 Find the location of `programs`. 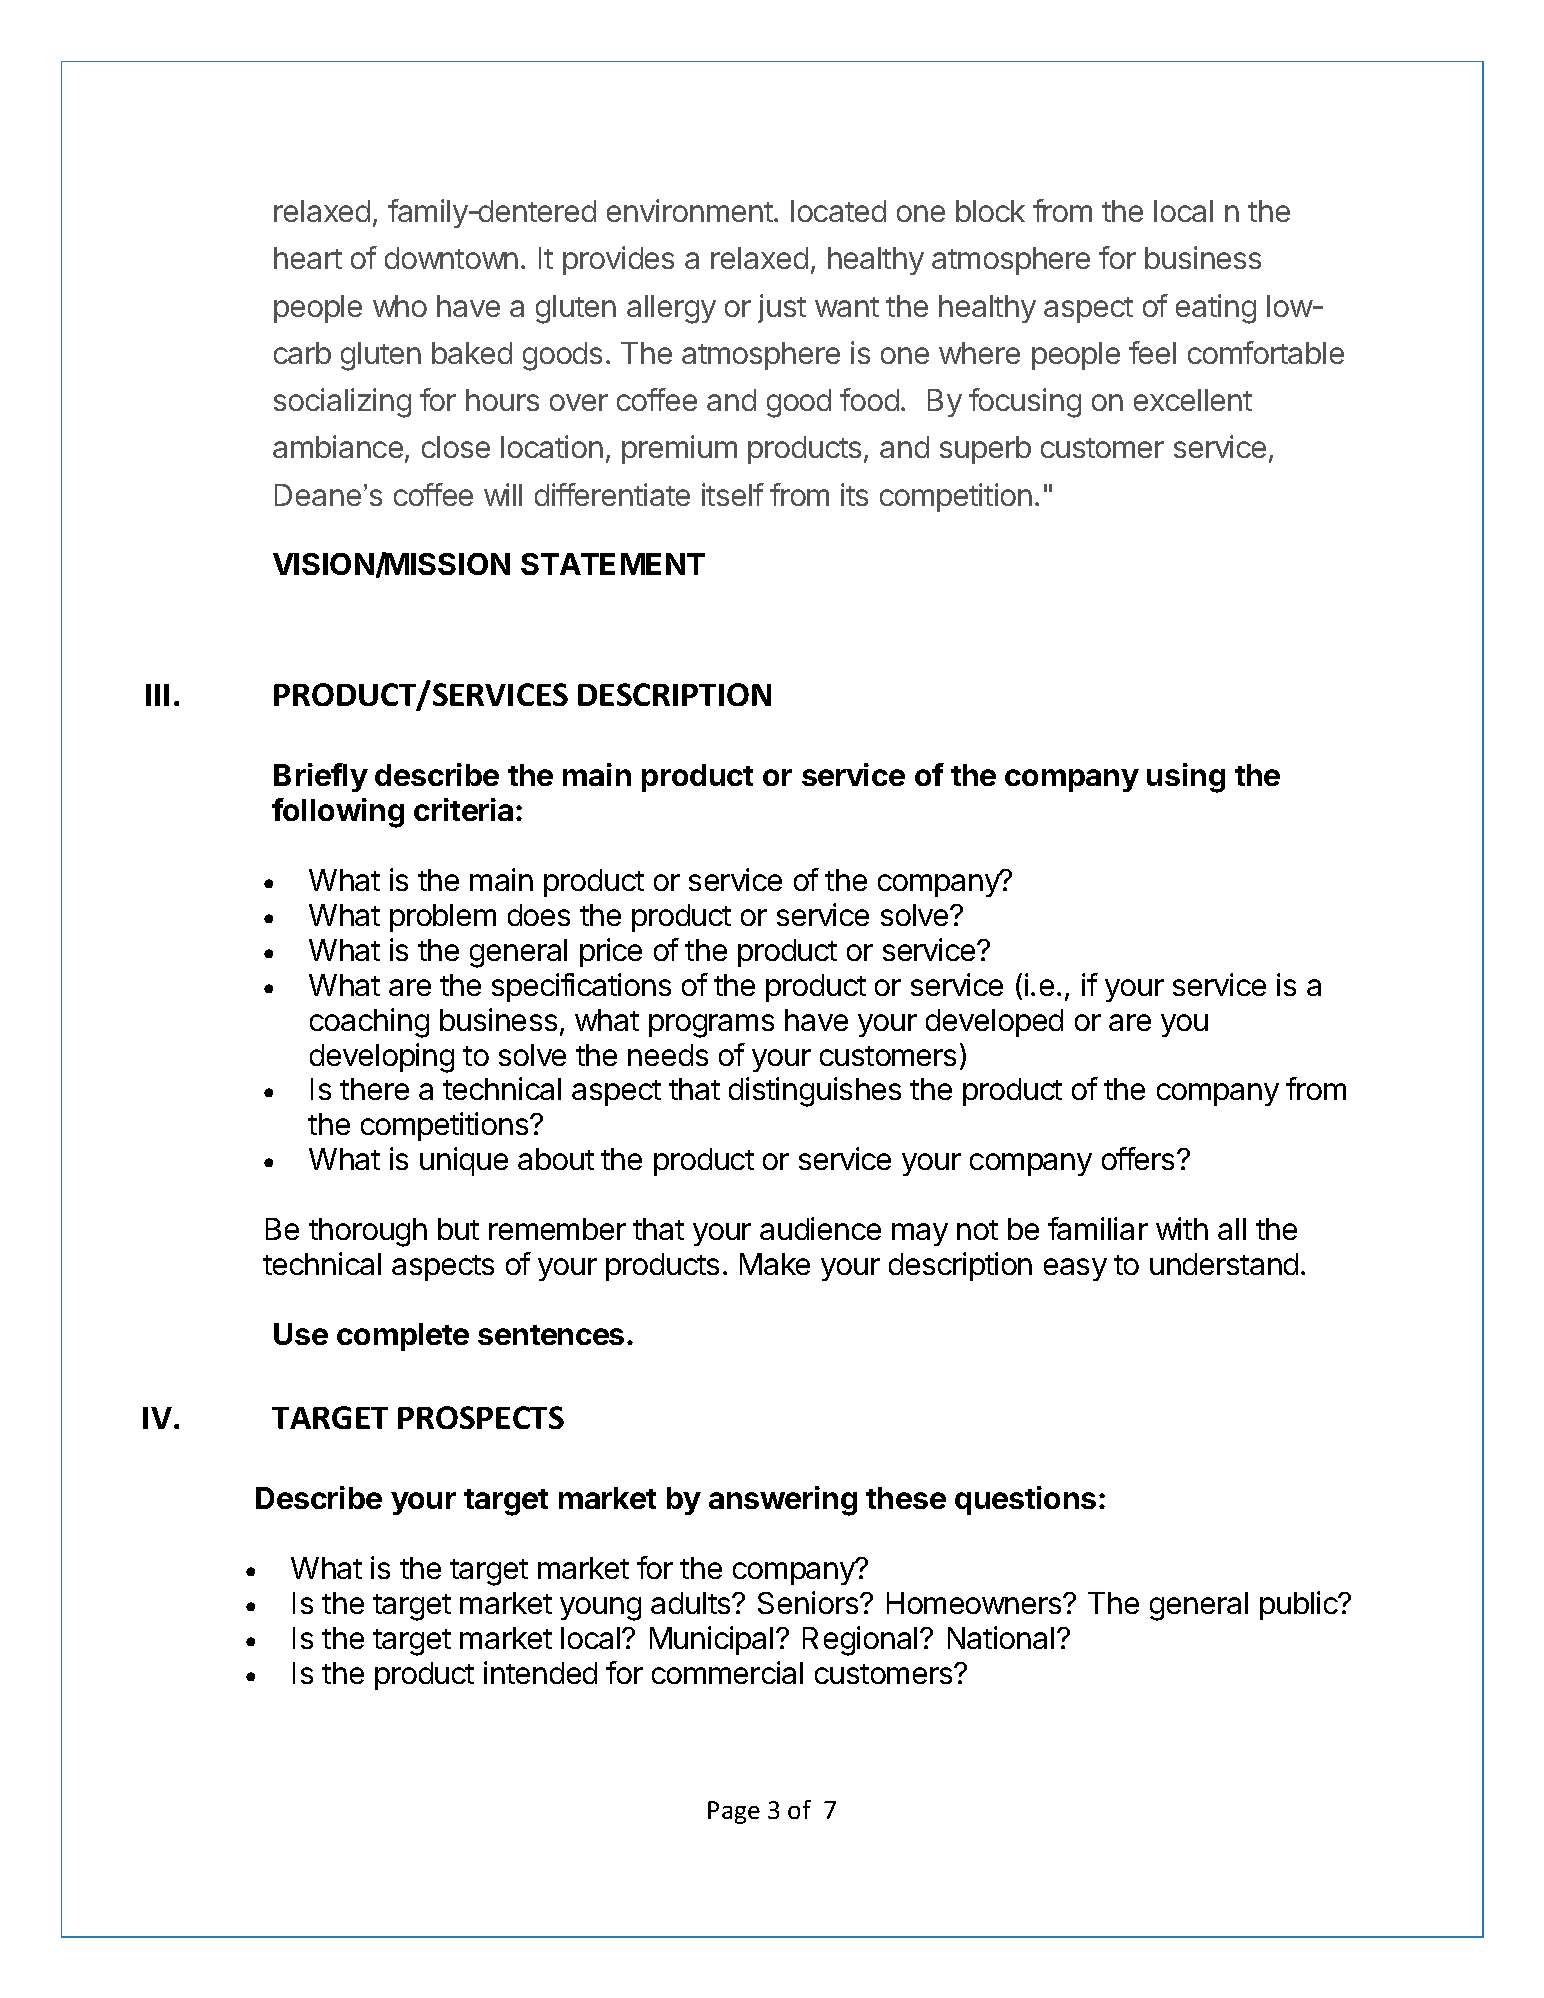

programs is located at coordinates (711, 1026).
